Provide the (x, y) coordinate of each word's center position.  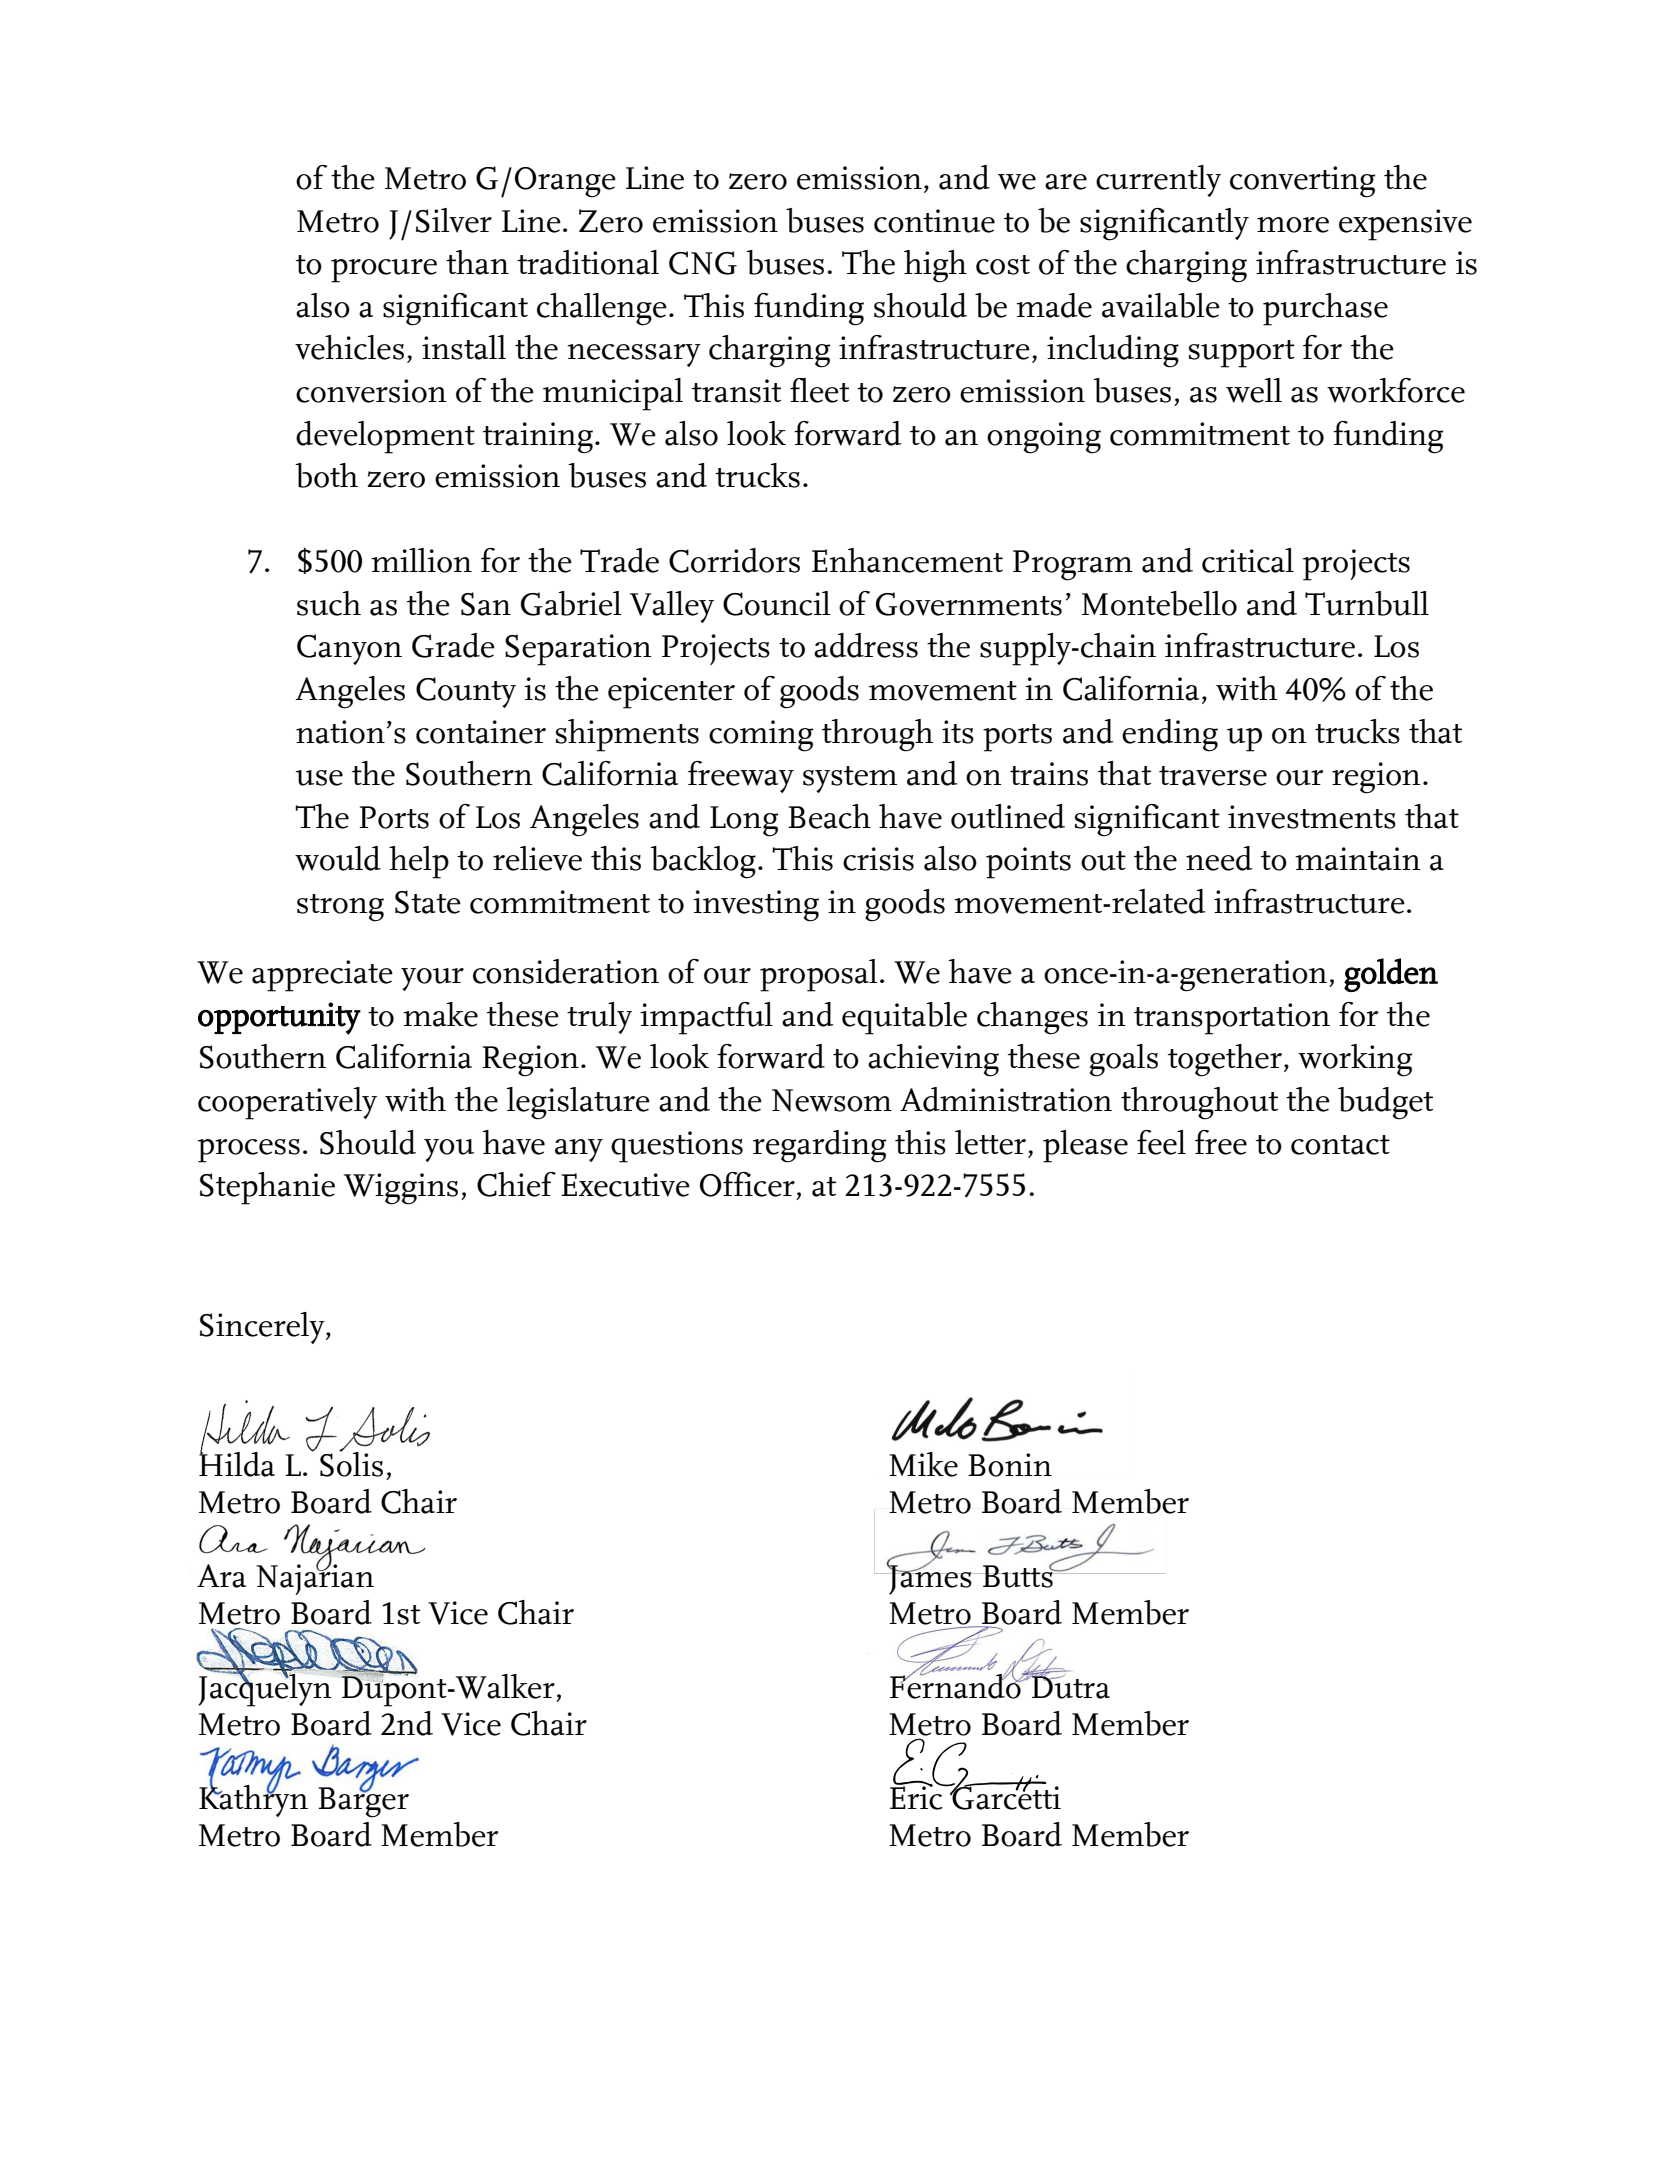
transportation (1232, 1019)
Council (777, 603)
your (432, 979)
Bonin (1010, 1465)
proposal (819, 975)
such (329, 603)
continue (934, 221)
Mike (923, 1464)
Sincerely (263, 1328)
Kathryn (253, 1800)
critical (1248, 560)
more (1293, 225)
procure (384, 271)
